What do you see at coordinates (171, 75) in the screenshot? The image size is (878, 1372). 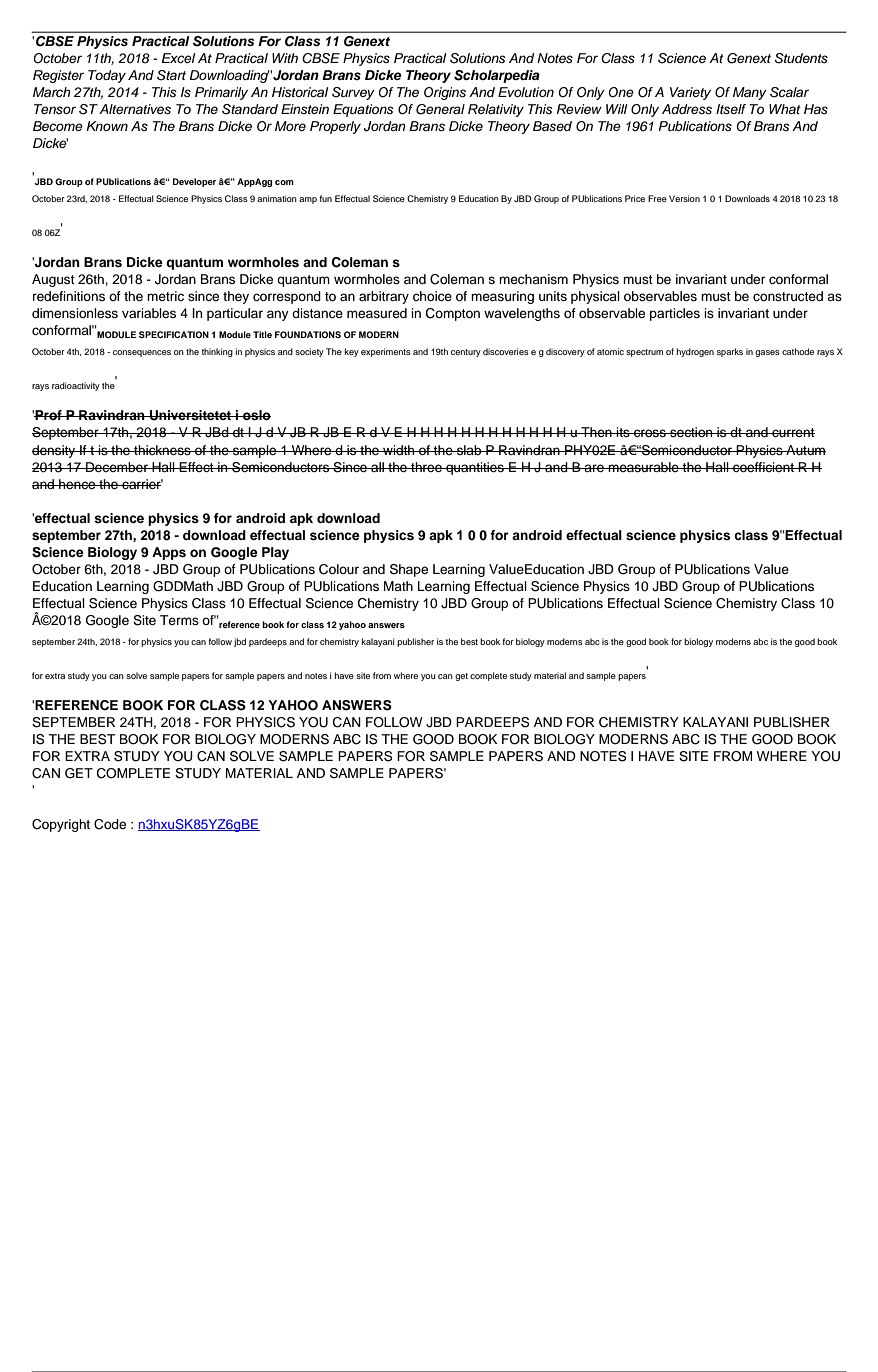 I see `Start` at bounding box center [171, 75].
